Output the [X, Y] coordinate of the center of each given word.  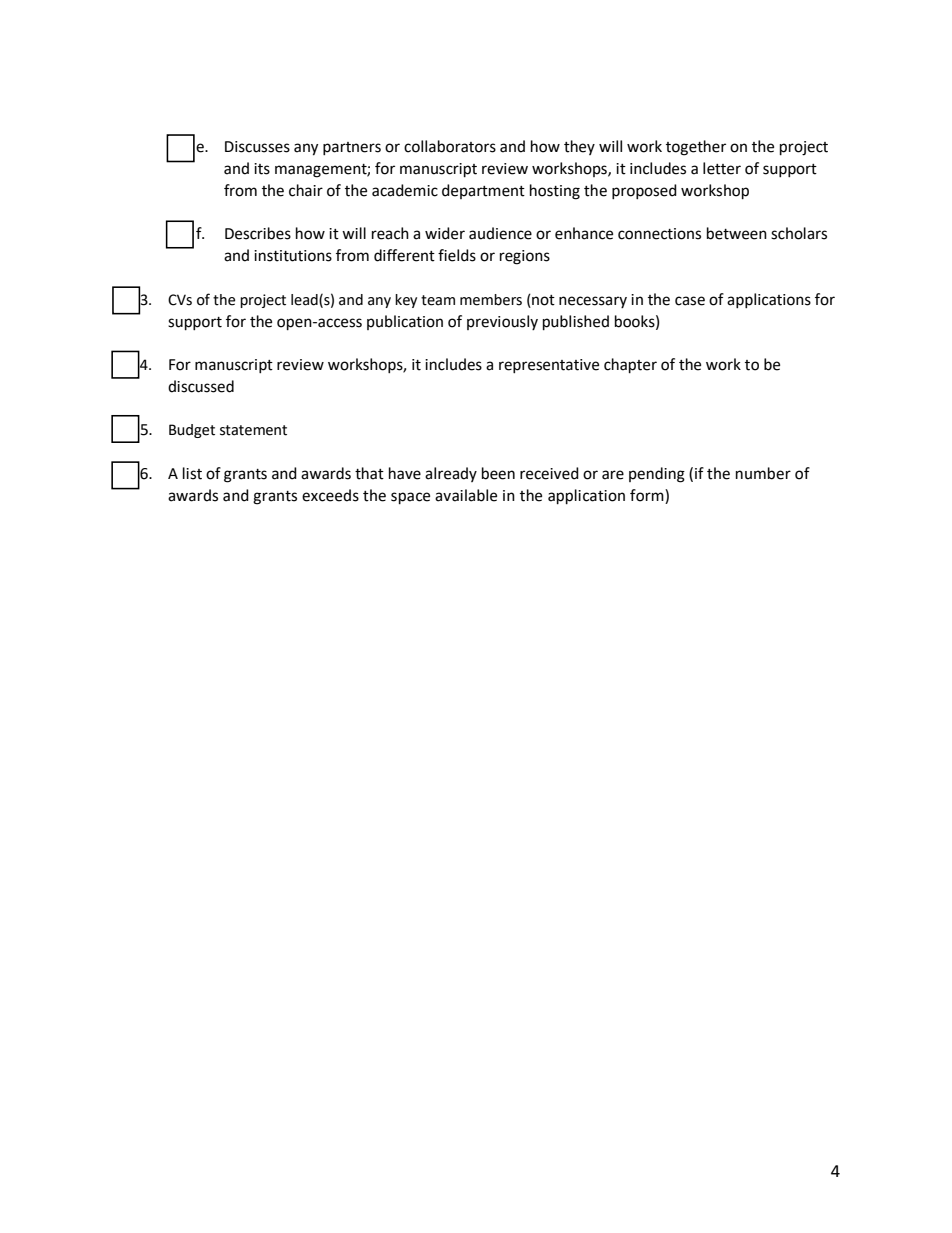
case [690, 301]
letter [722, 168]
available [466, 495]
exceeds [330, 495]
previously [502, 322]
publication [405, 322]
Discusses [257, 147]
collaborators [450, 146]
